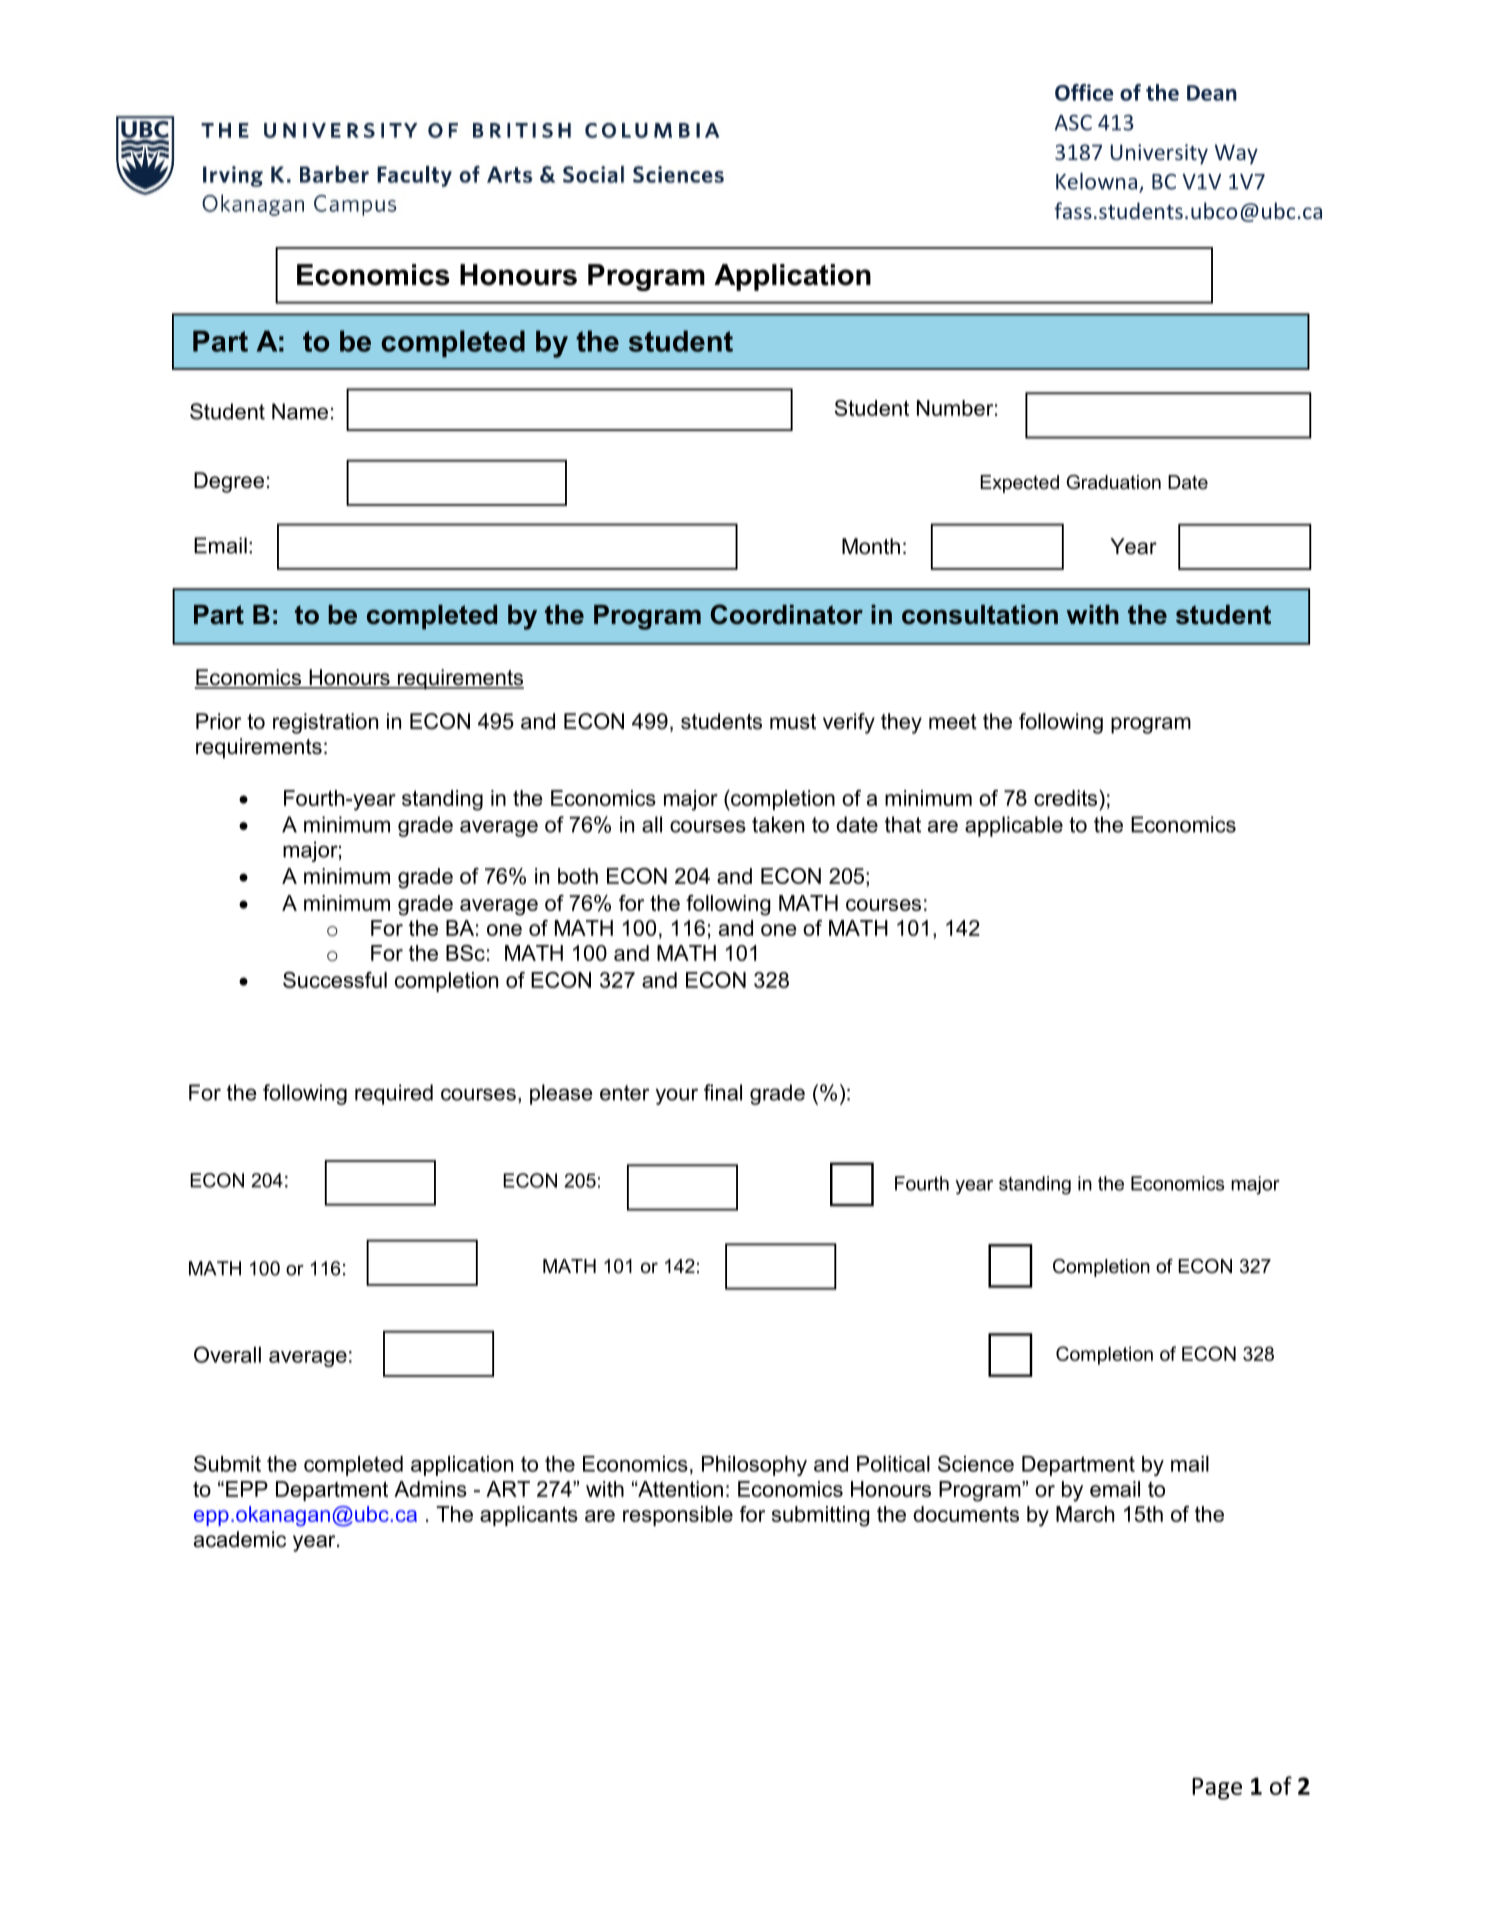 The image size is (1485, 1922). I want to click on University, so click(1159, 154).
